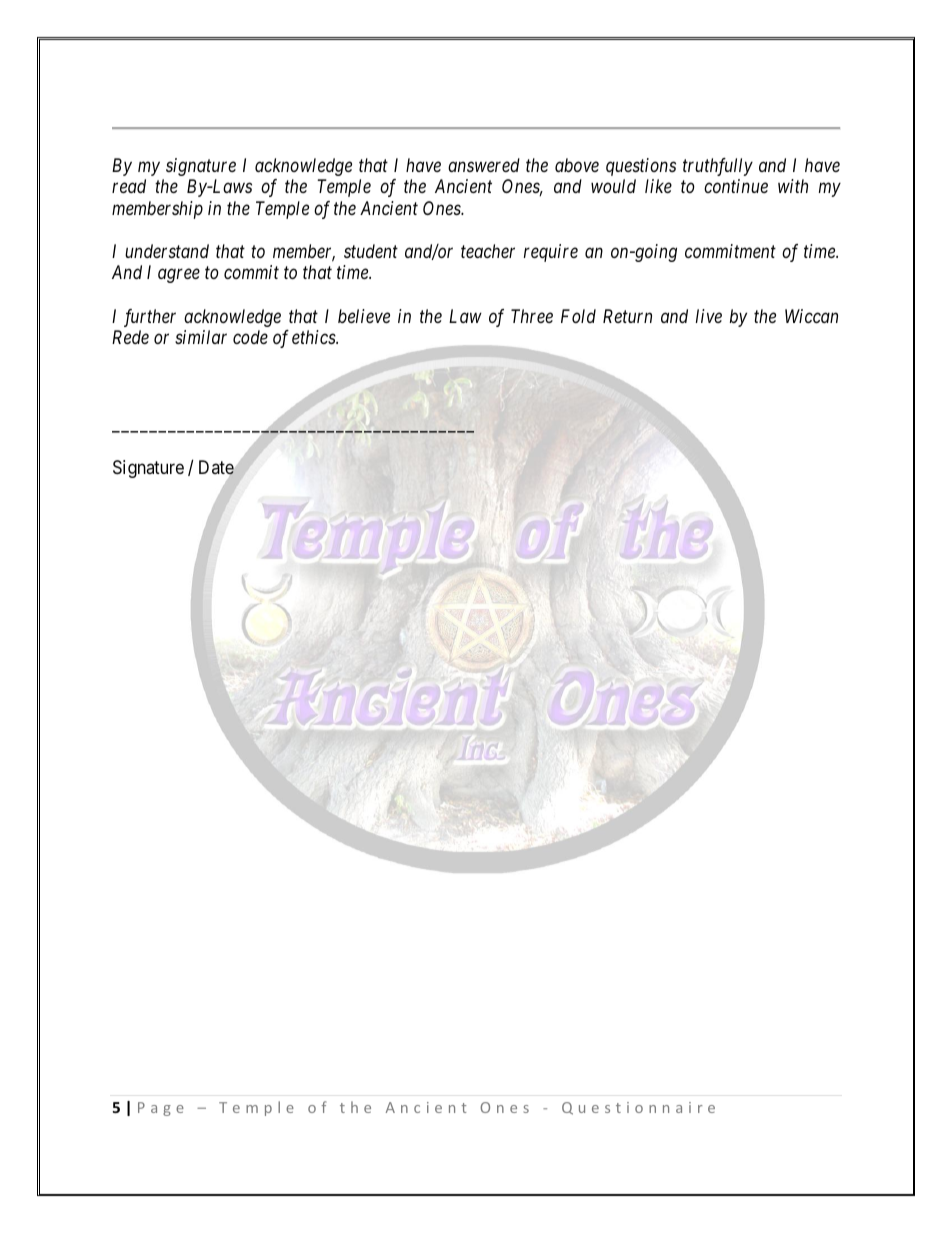 The height and width of the screenshot is (1233, 952). Describe the element at coordinates (484, 165) in the screenshot. I see `answered` at that location.
